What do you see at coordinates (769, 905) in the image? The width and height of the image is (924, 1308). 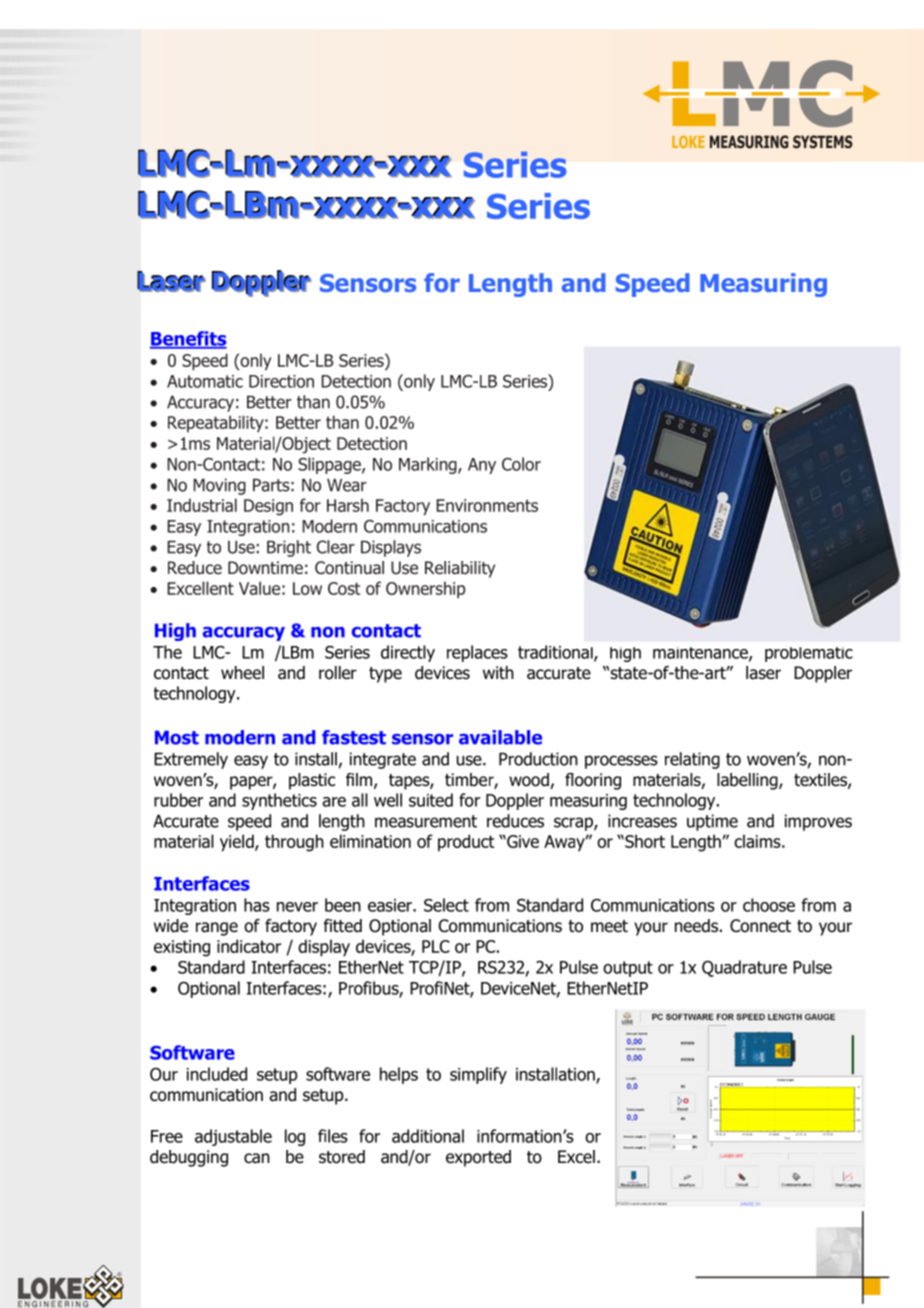 I see `choose` at bounding box center [769, 905].
